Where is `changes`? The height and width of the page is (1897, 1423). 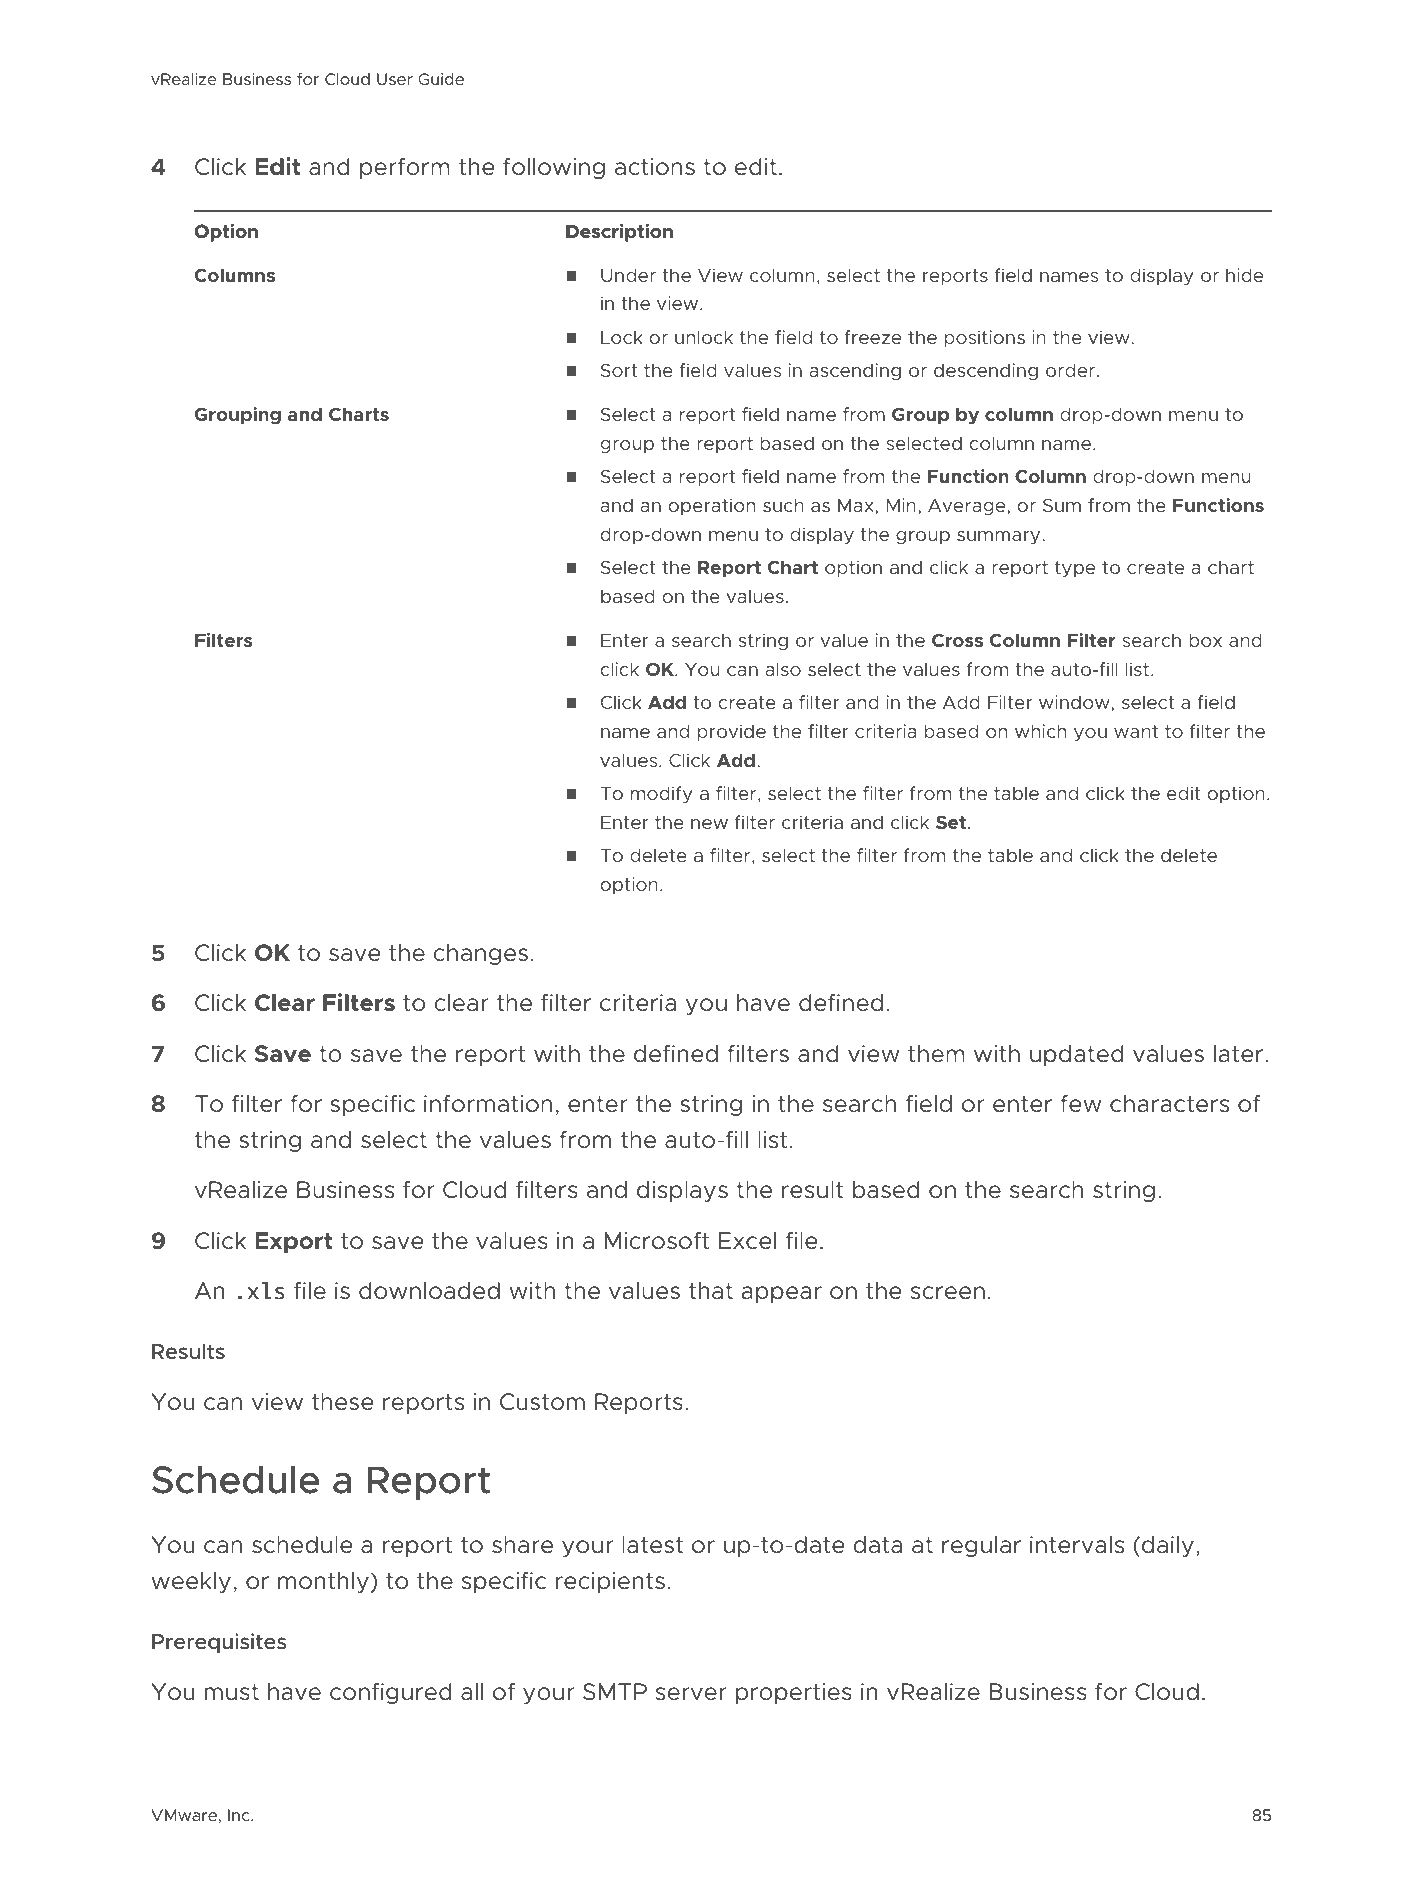
changes is located at coordinates (480, 954).
